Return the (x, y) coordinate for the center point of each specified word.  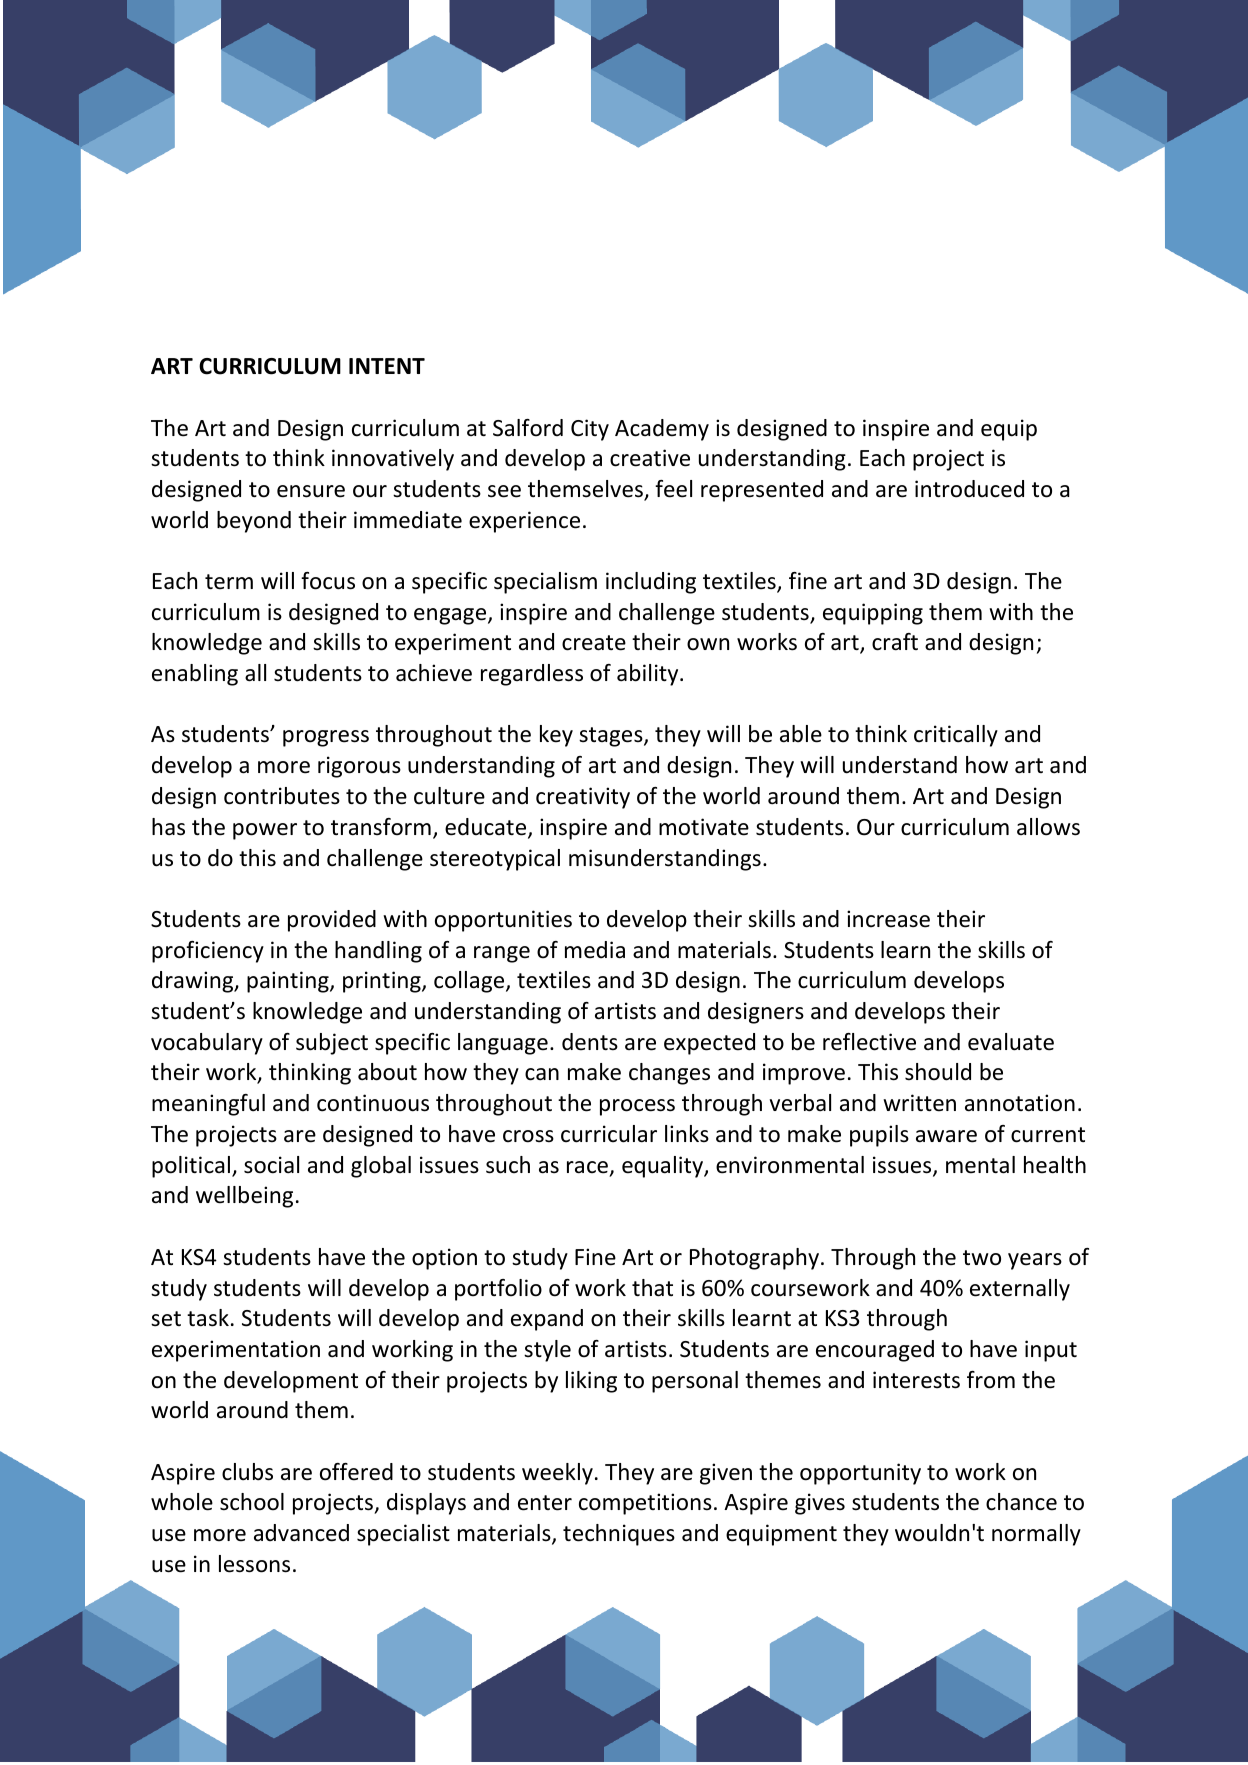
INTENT (387, 366)
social (271, 1165)
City (590, 430)
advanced (301, 1533)
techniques (619, 1535)
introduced (969, 489)
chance (1021, 1502)
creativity (583, 798)
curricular (609, 1134)
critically (956, 736)
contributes (282, 796)
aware (946, 1136)
